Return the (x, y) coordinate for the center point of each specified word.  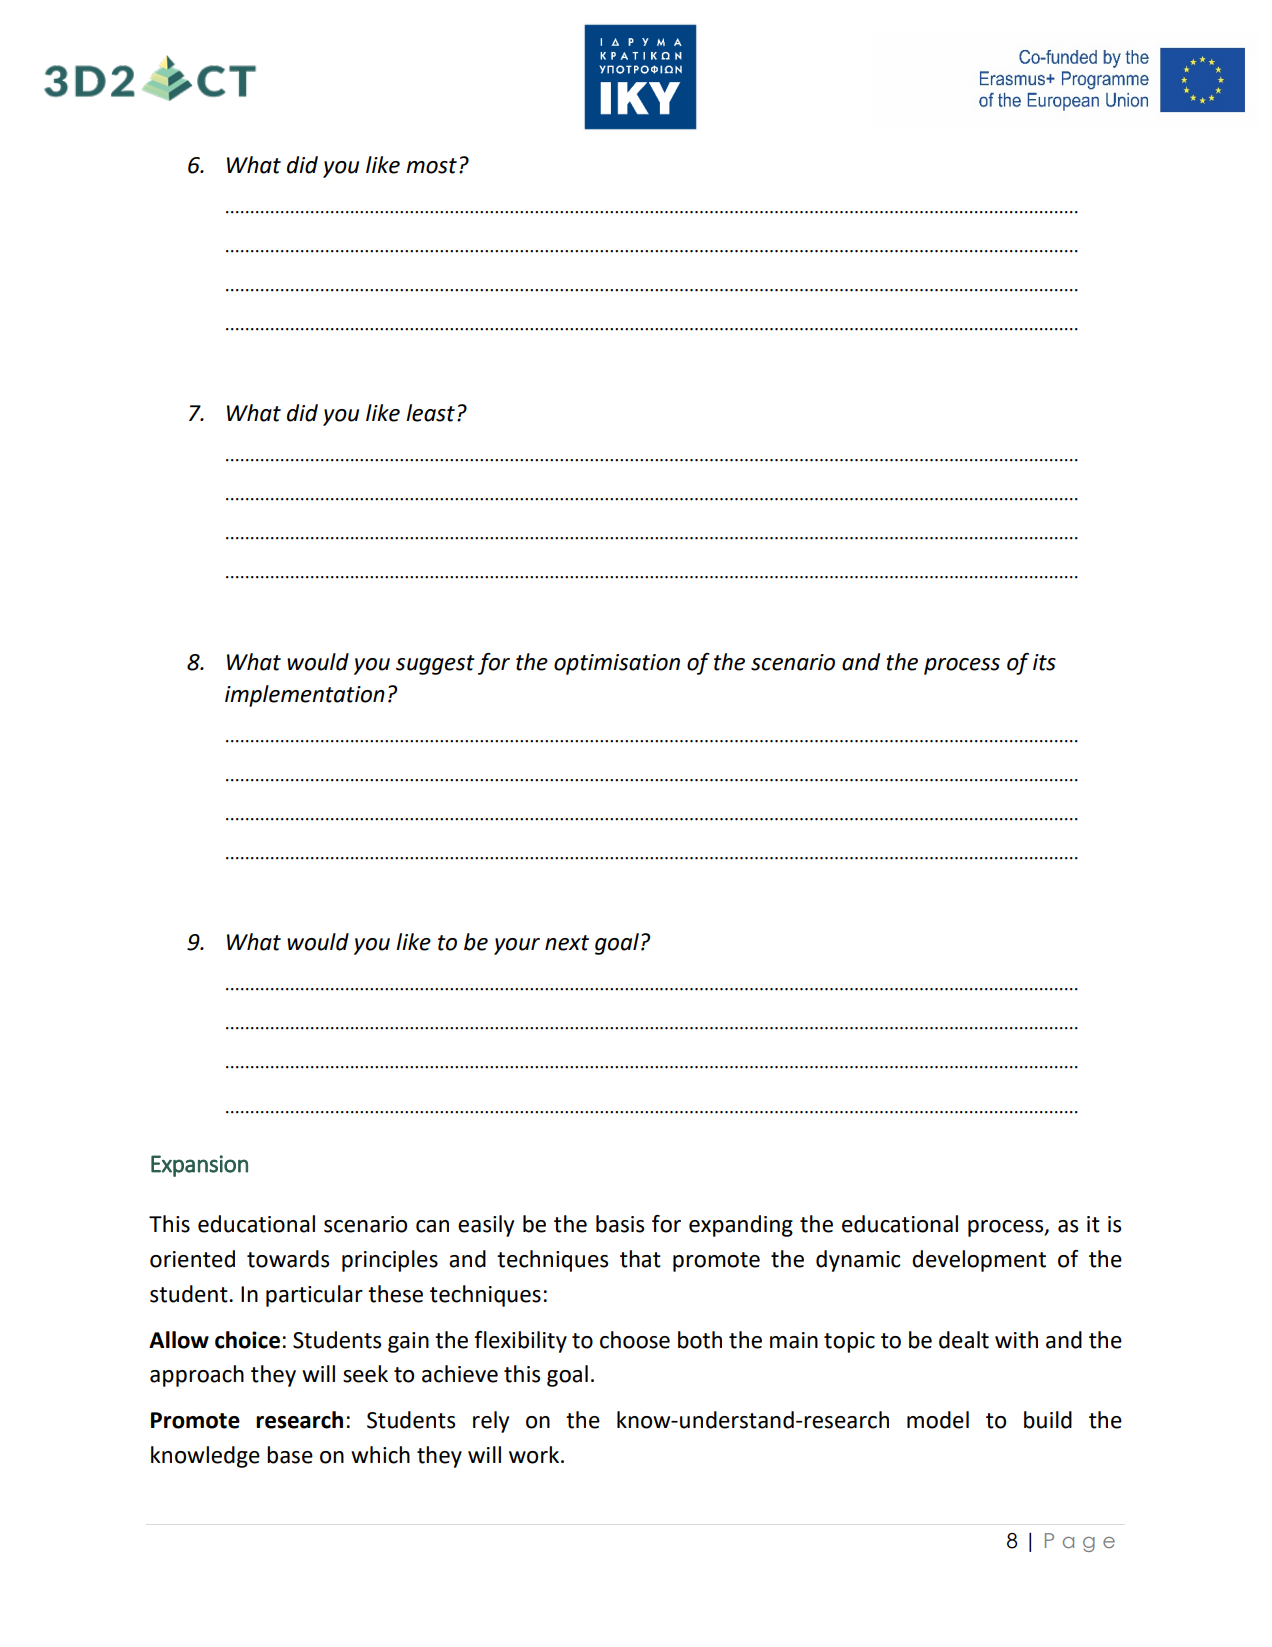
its (1044, 662)
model (938, 1420)
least (430, 413)
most (431, 166)
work (535, 1455)
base (290, 1455)
